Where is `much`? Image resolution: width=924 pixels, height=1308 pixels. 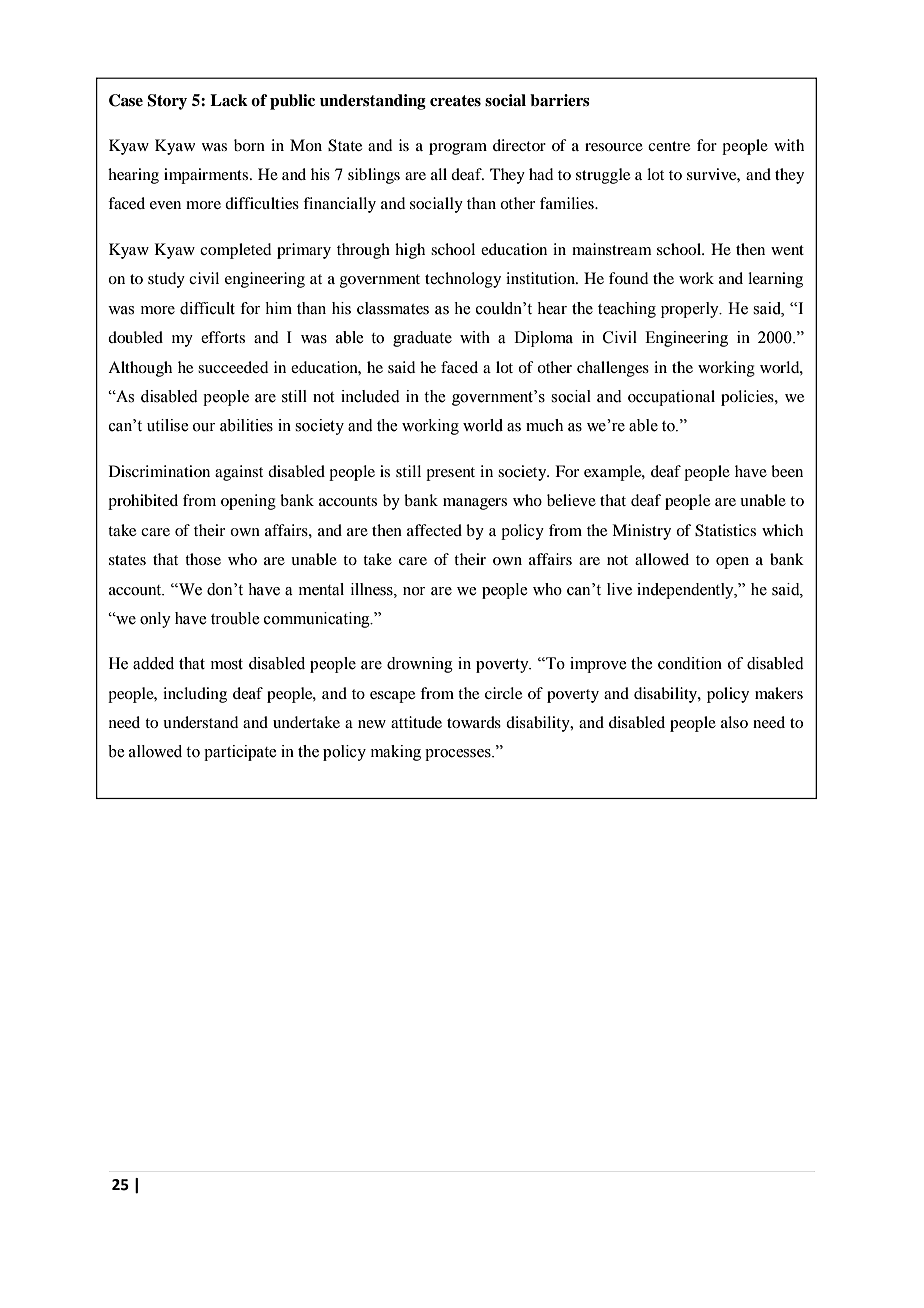 much is located at coordinates (544, 425).
